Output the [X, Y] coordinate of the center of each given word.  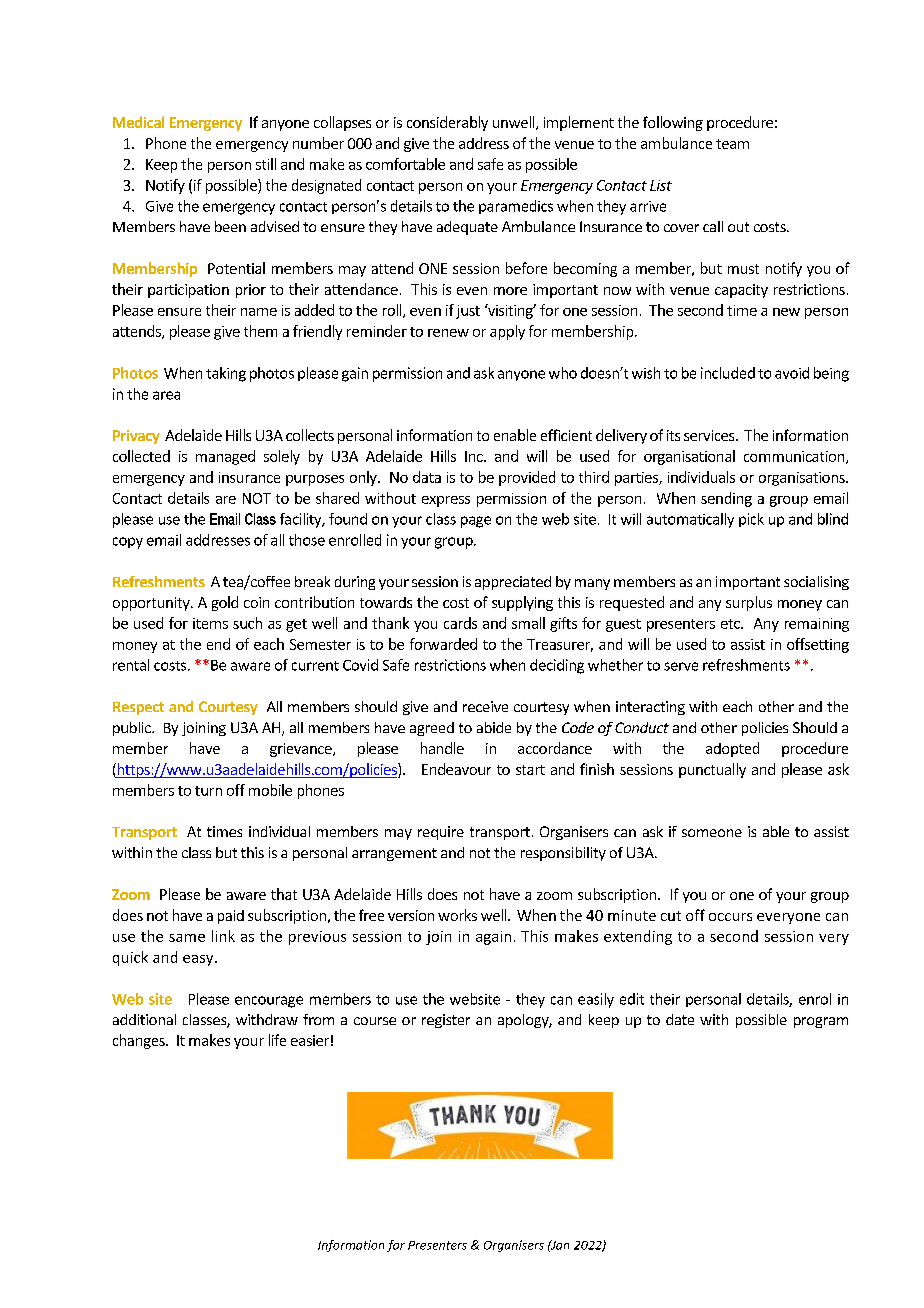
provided [527, 478]
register [446, 1021]
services [710, 435]
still [266, 164]
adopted [732, 749]
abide [494, 727]
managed [225, 457]
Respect [138, 708]
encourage [269, 1002]
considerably [447, 123]
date [680, 1019]
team [732, 144]
